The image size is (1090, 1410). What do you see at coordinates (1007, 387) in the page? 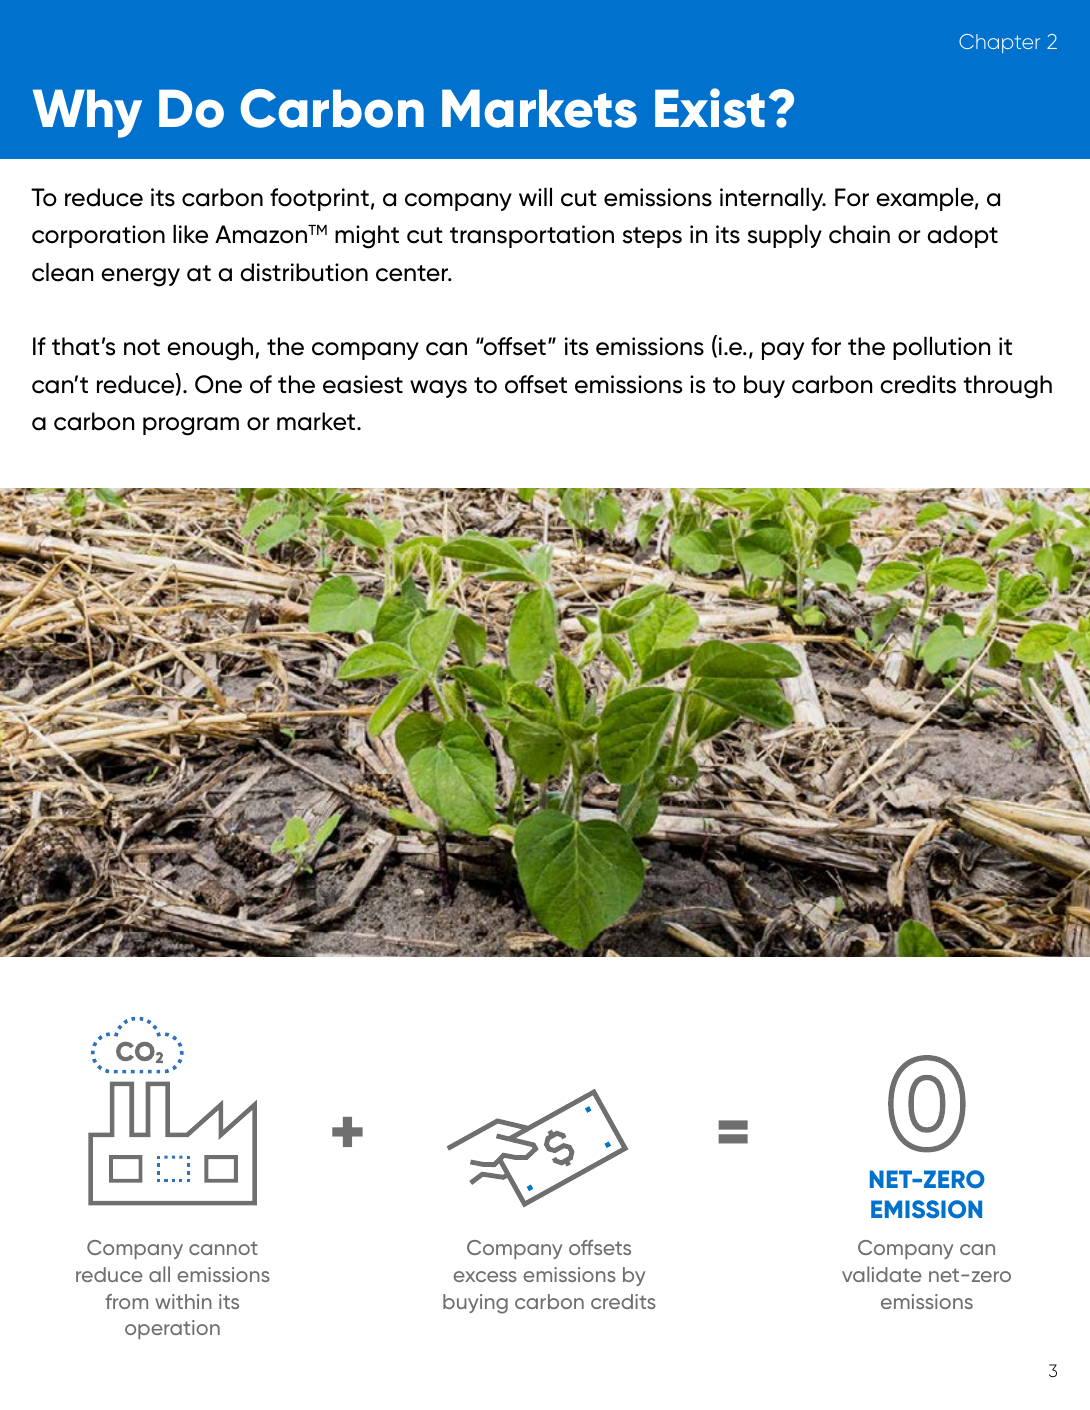
I see `through` at bounding box center [1007, 387].
